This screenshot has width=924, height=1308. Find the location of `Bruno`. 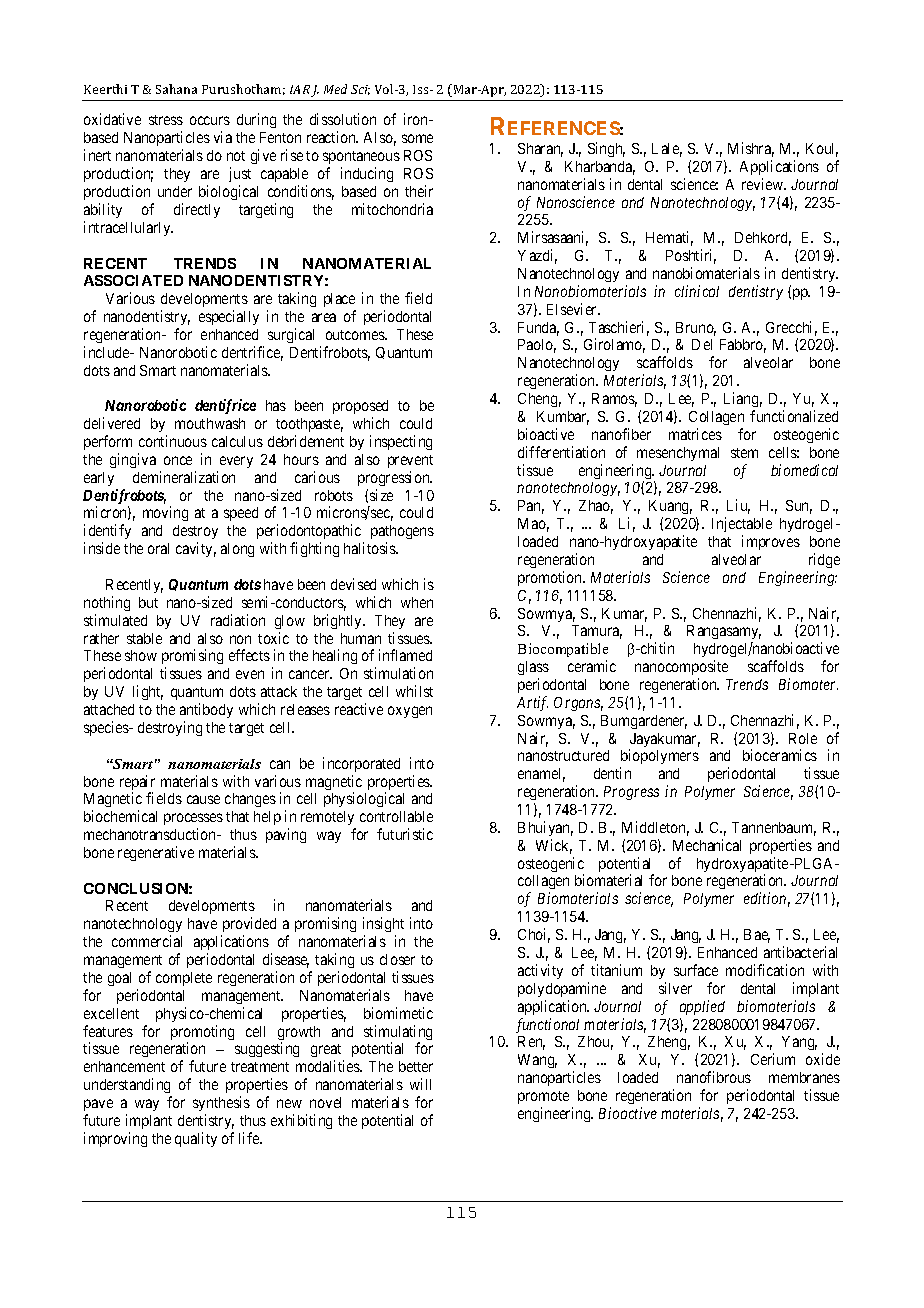

Bruno is located at coordinates (696, 329).
